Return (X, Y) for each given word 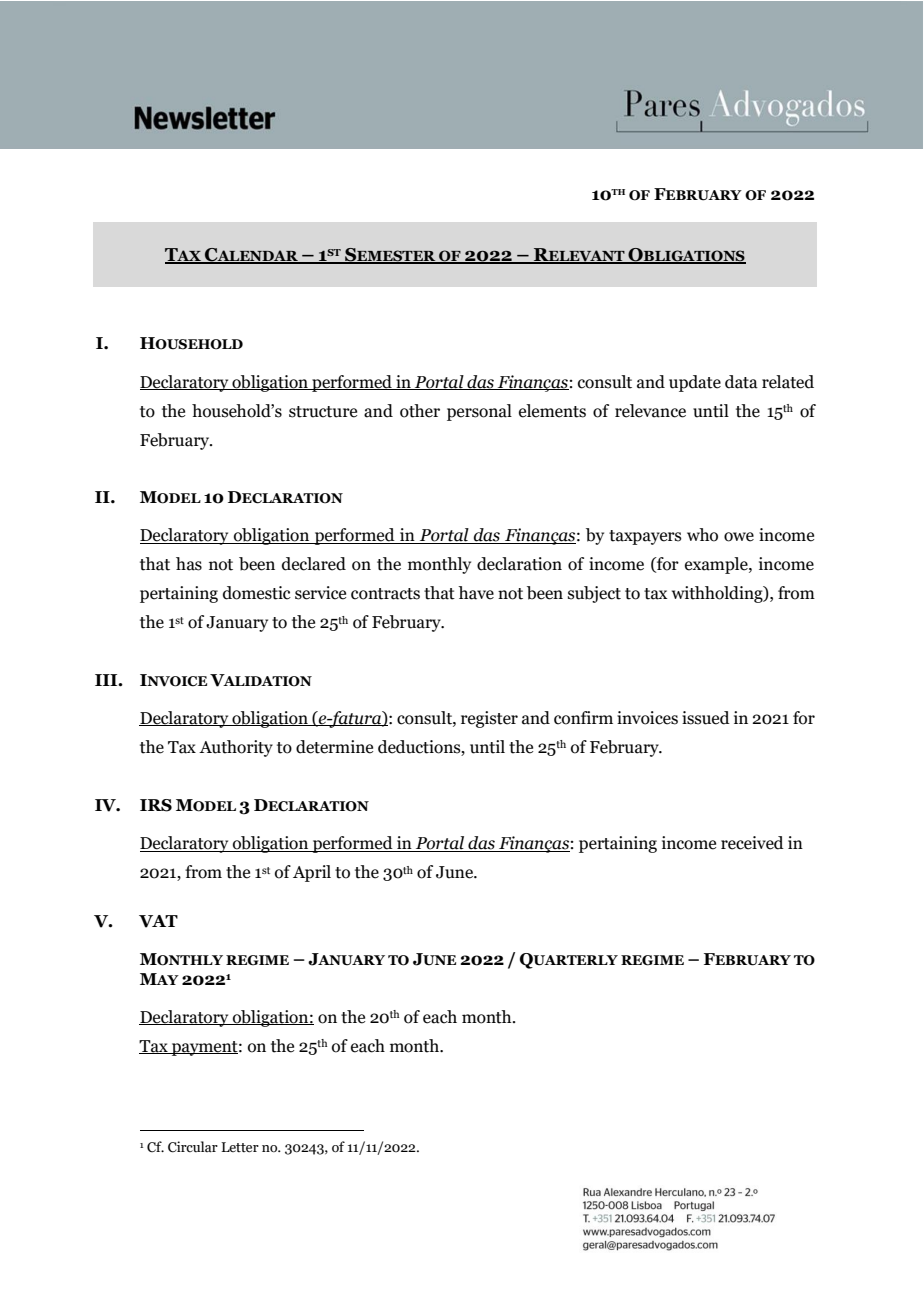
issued (706, 718)
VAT (158, 921)
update (695, 383)
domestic (257, 593)
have (476, 593)
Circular (193, 1147)
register (489, 719)
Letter (240, 1147)
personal (479, 412)
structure (323, 412)
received (752, 843)
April (312, 873)
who (702, 535)
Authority (236, 748)
